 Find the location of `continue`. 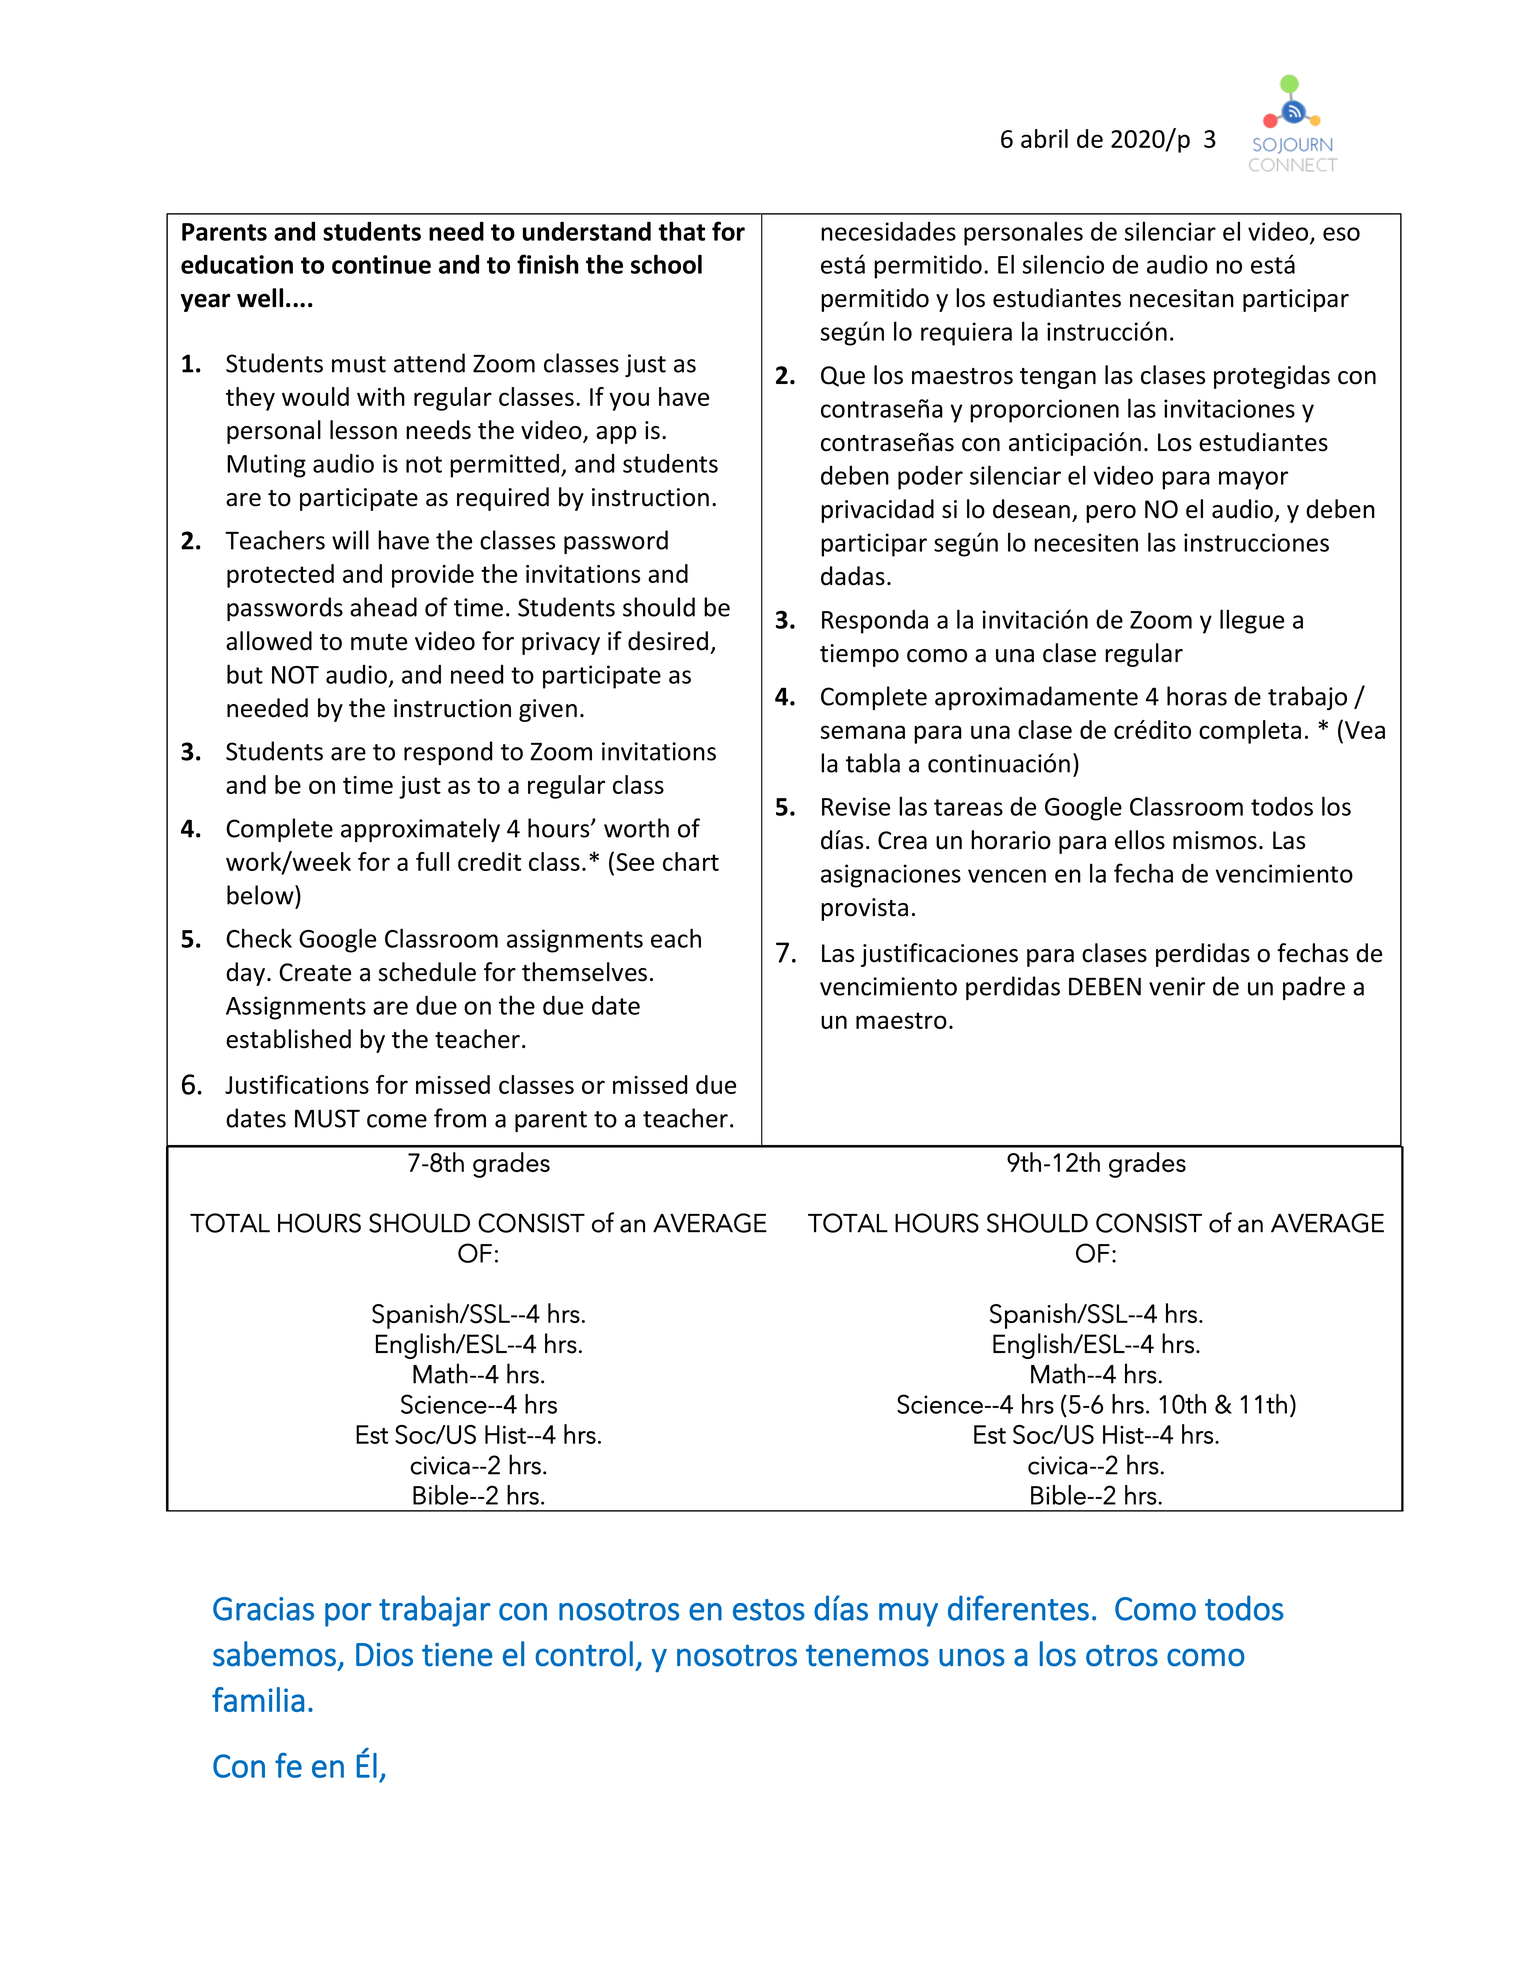

continue is located at coordinates (381, 264).
